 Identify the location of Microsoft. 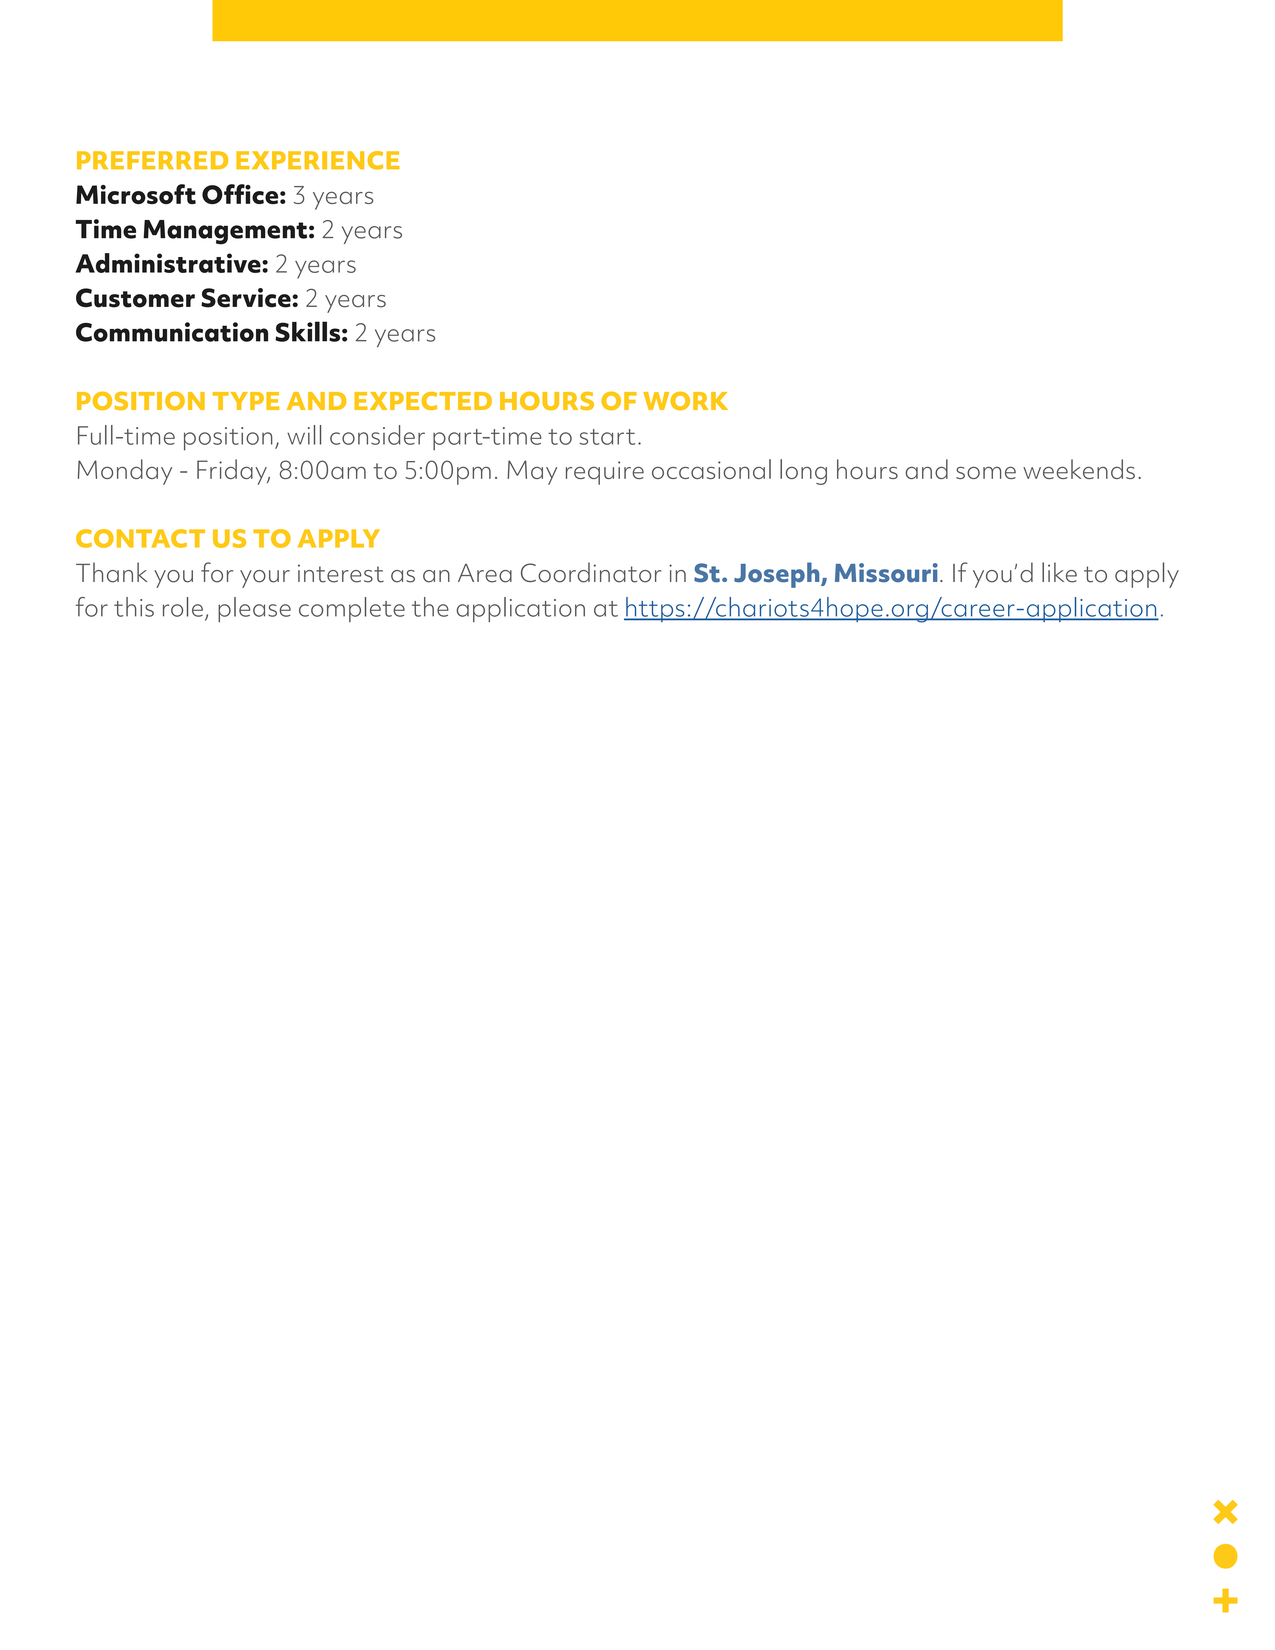
(136, 194).
